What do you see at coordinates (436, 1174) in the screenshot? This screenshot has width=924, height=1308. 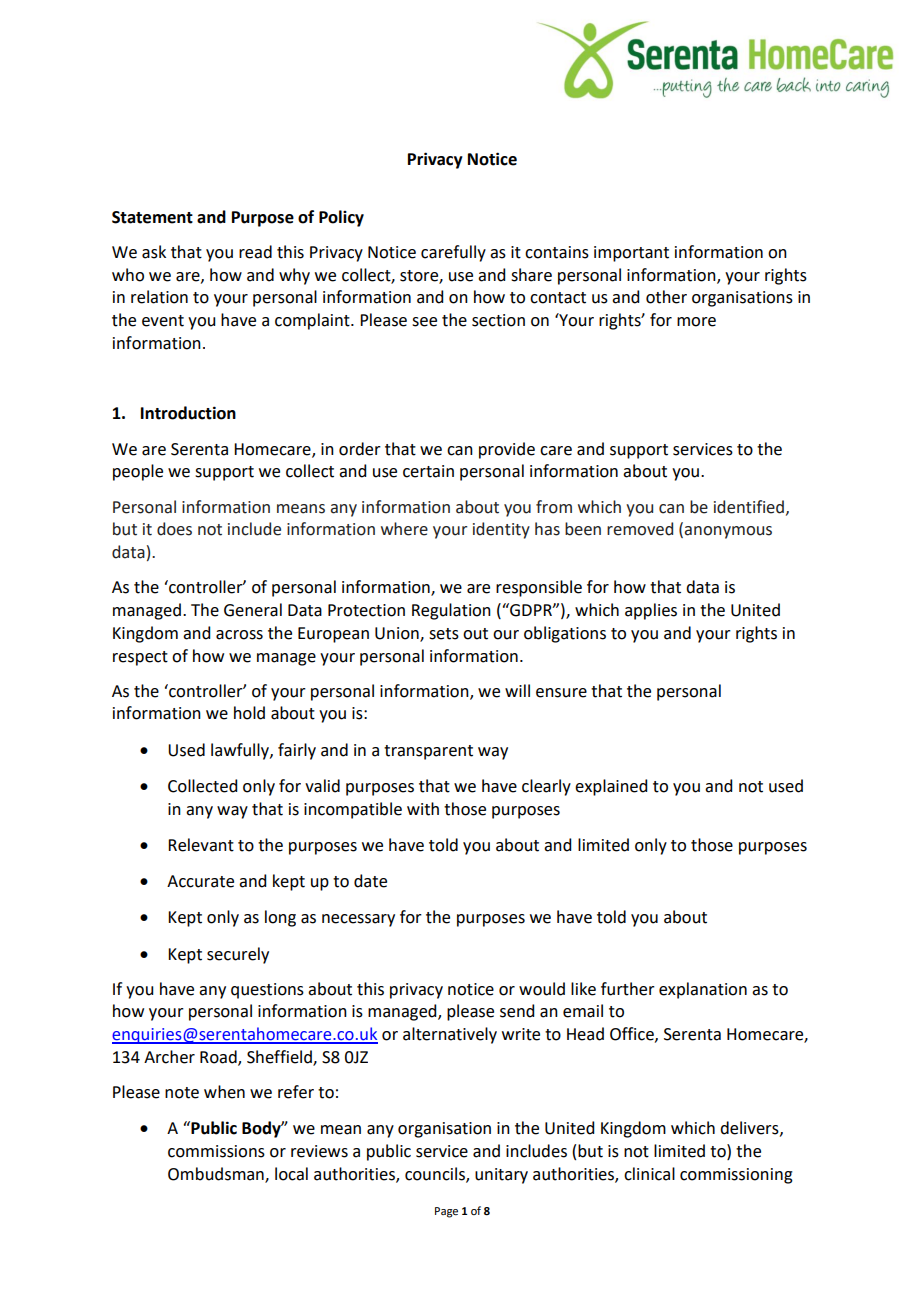 I see `councils` at bounding box center [436, 1174].
